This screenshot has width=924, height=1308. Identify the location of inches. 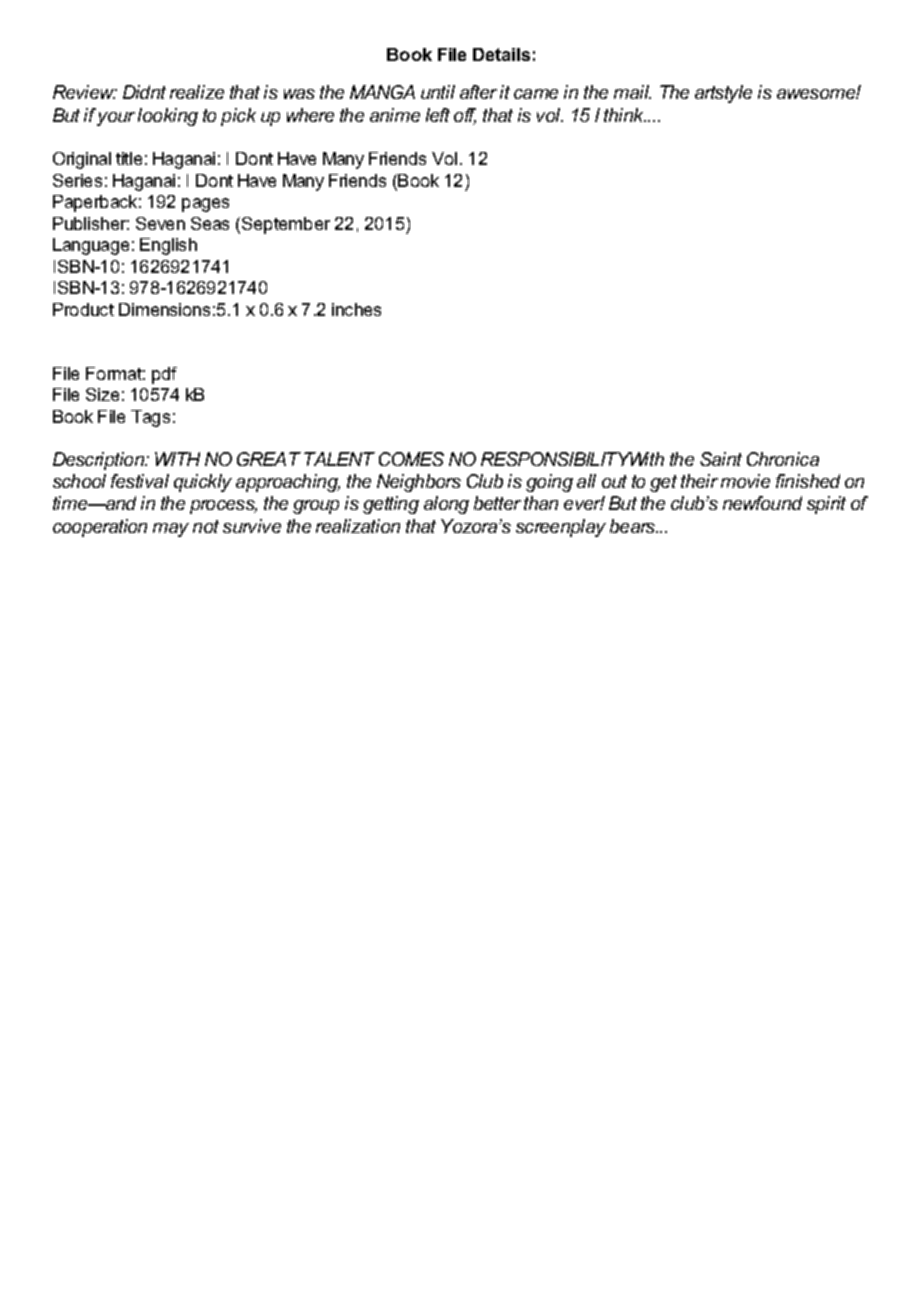
(356, 309).
